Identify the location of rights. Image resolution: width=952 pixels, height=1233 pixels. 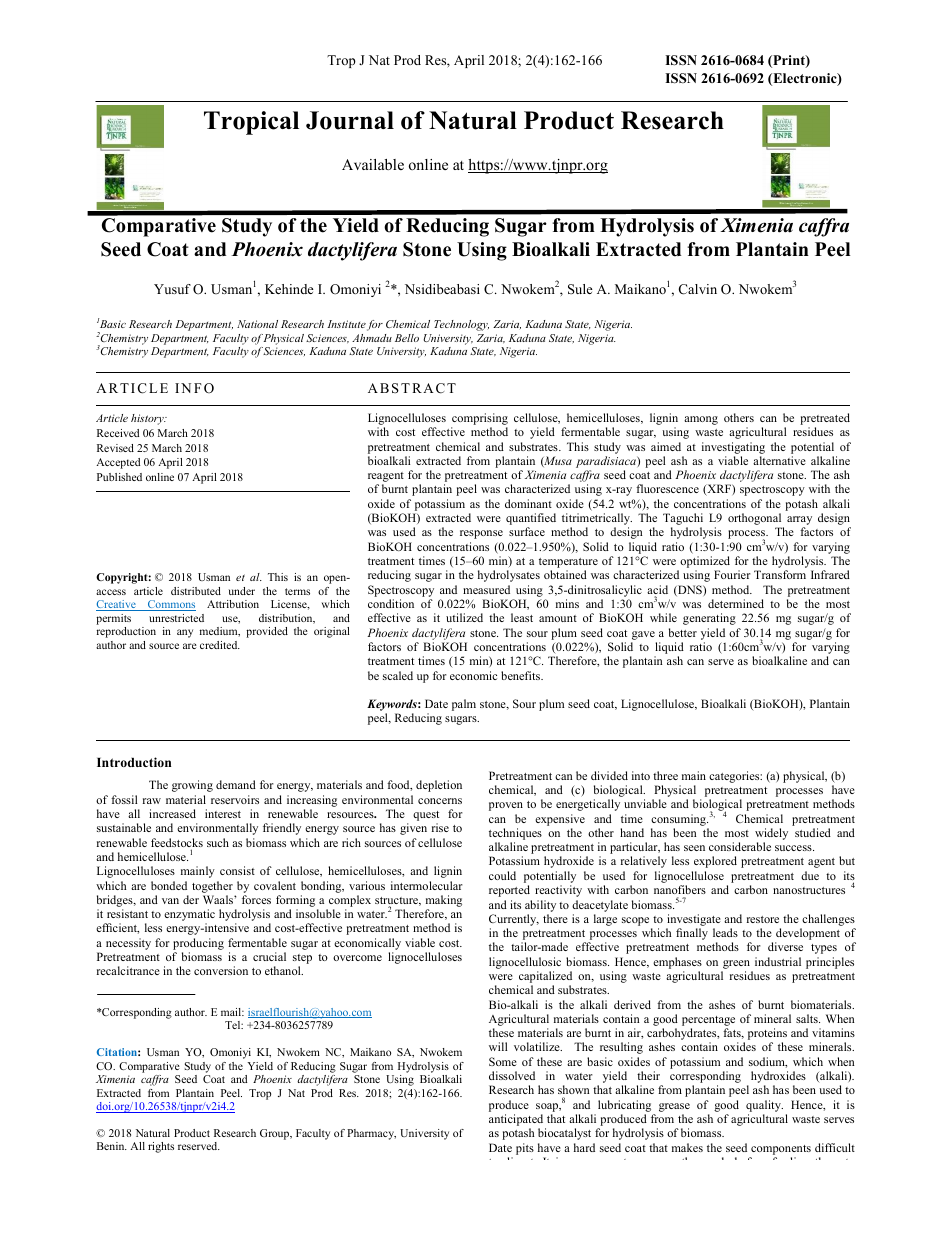
(161, 1147).
